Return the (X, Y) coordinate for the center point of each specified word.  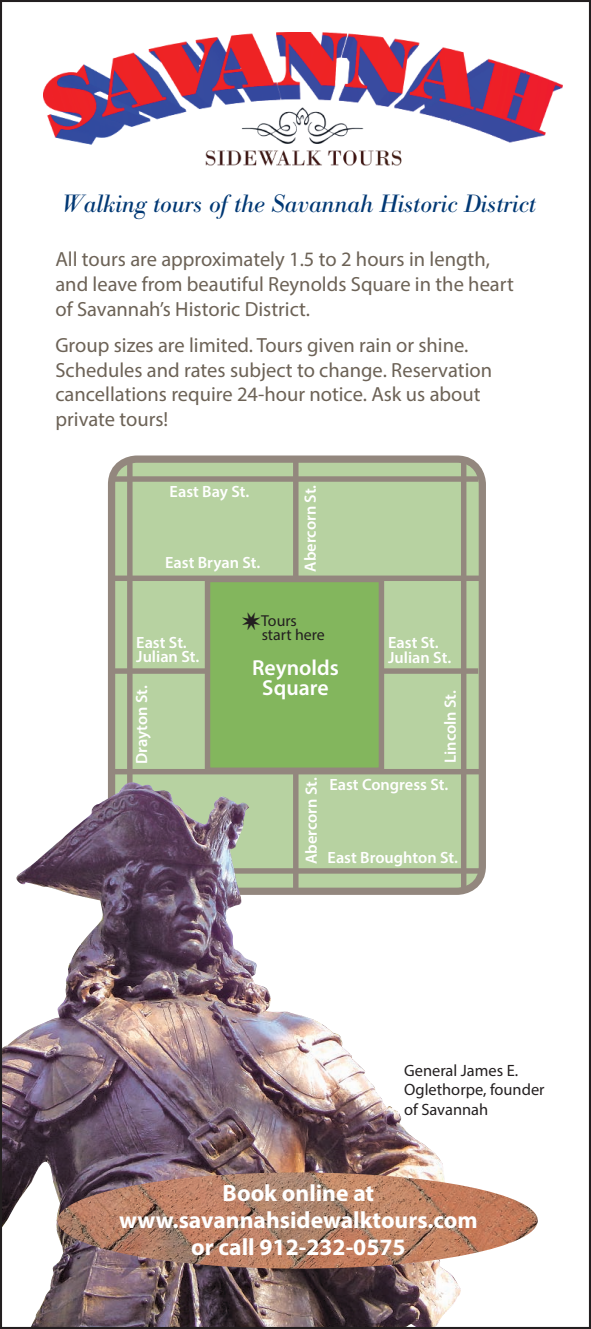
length (459, 260)
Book (250, 1193)
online (315, 1192)
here (310, 634)
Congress (394, 786)
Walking (106, 206)
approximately (223, 261)
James (481, 1070)
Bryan (218, 564)
